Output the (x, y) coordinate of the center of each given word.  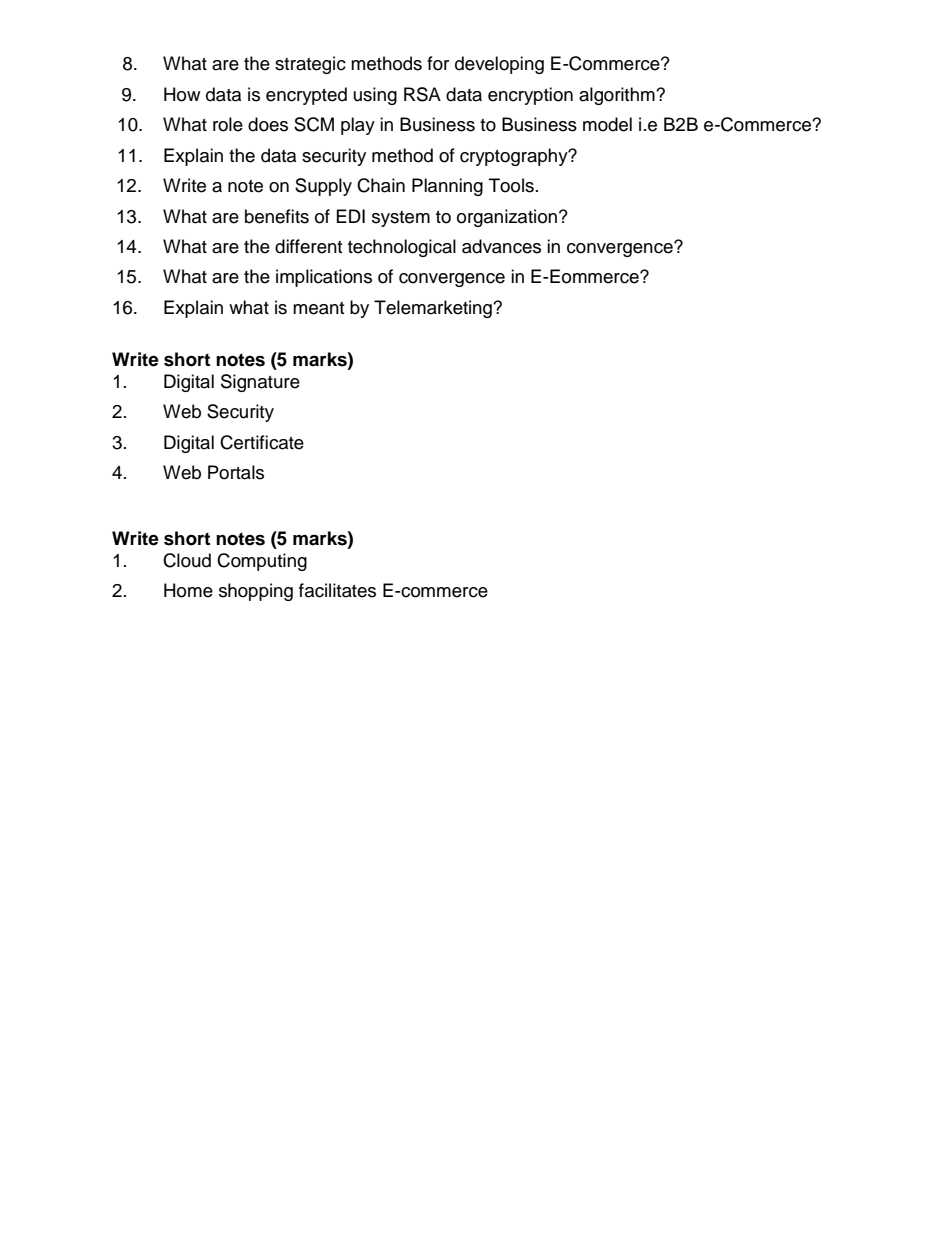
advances (501, 246)
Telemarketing (434, 309)
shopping (256, 592)
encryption (530, 96)
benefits (277, 216)
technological (402, 248)
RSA (422, 94)
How (182, 94)
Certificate (262, 442)
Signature (260, 383)
